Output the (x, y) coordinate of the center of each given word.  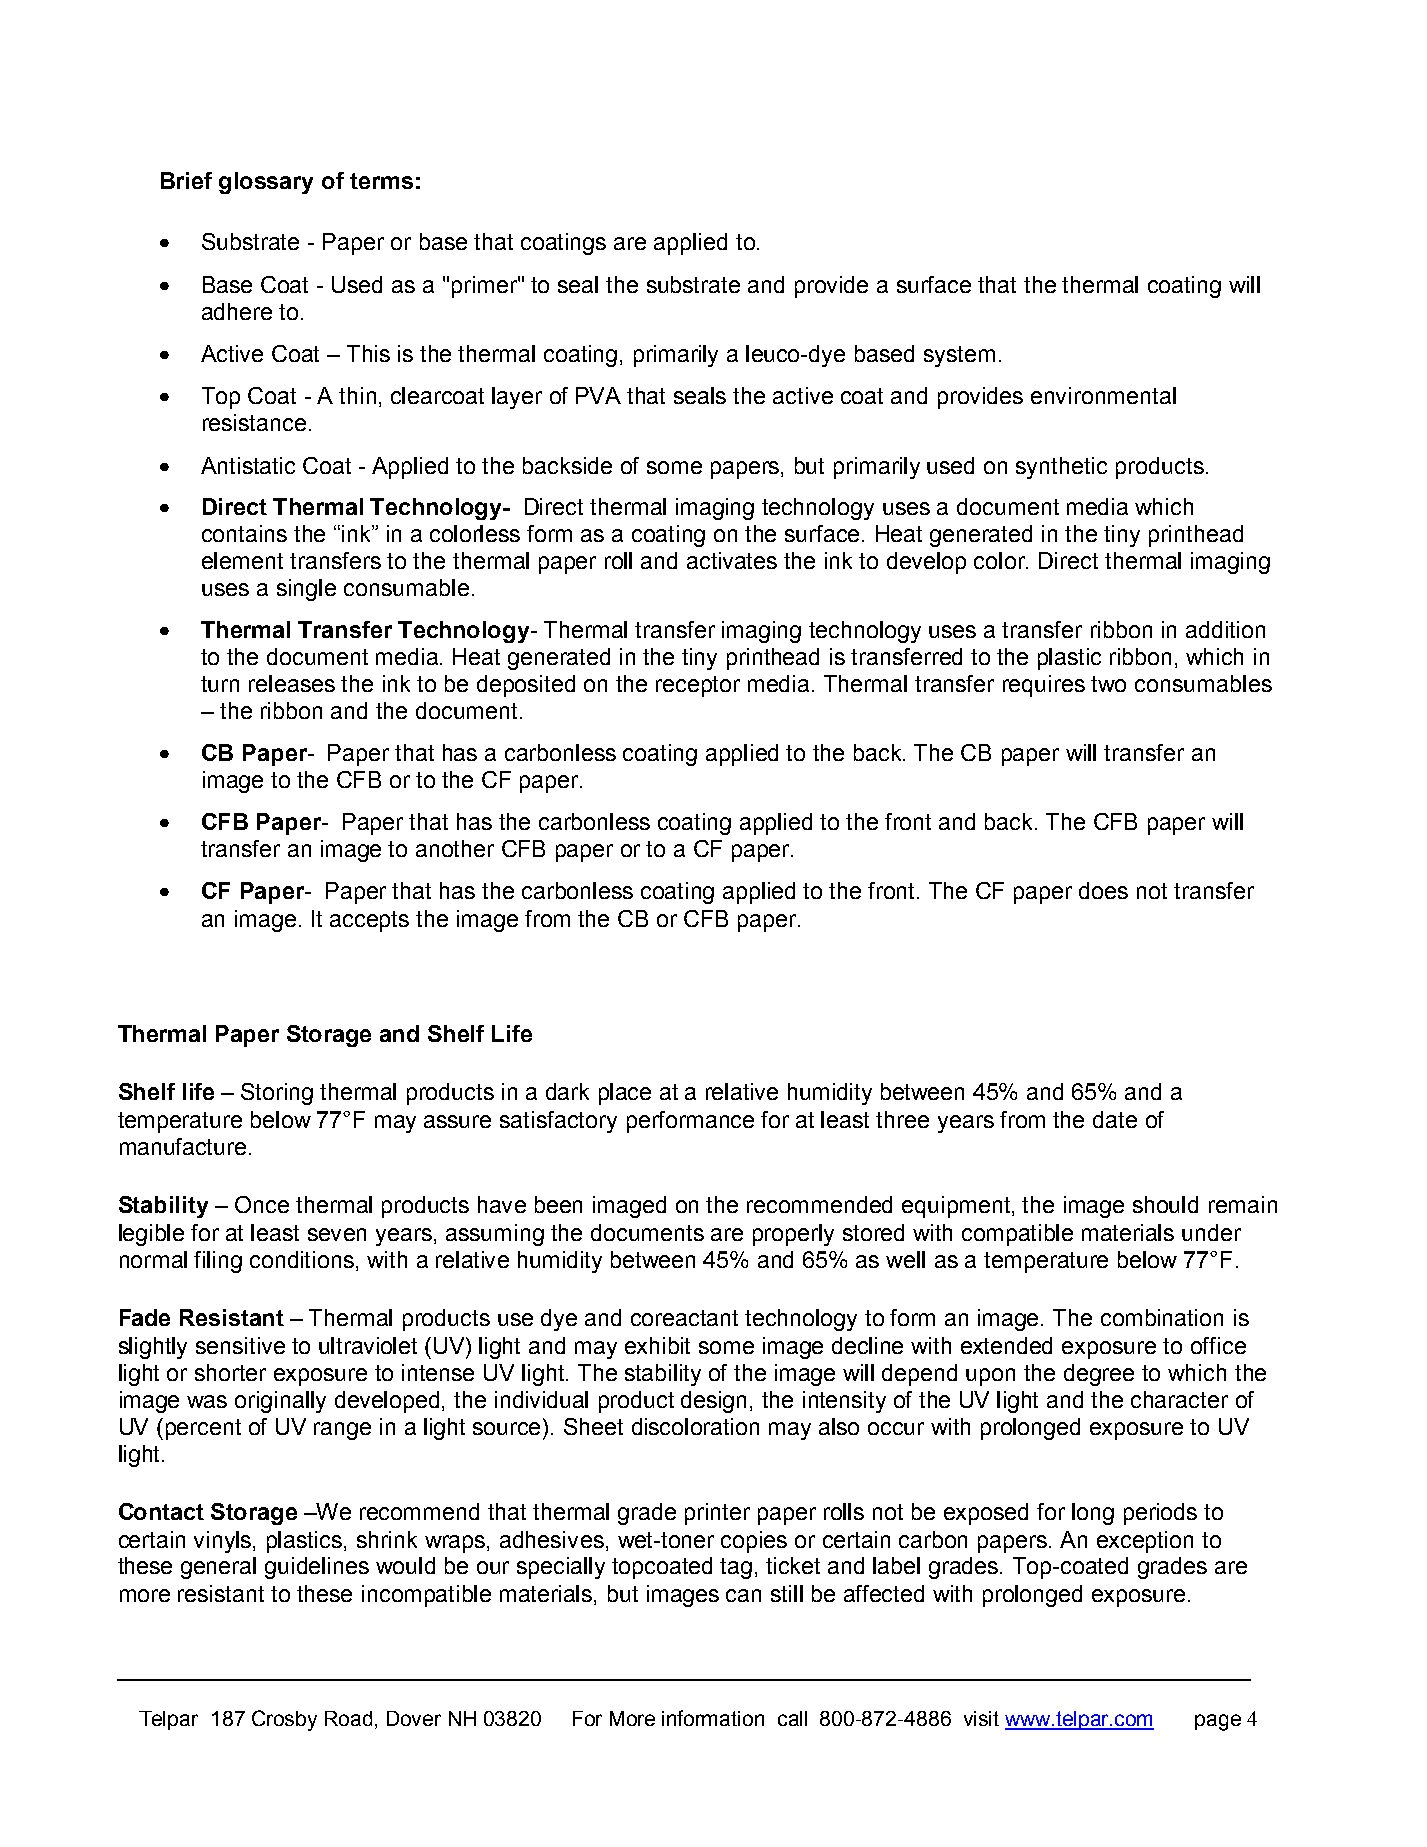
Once (262, 1204)
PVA (598, 395)
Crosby (284, 1720)
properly (793, 1235)
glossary (266, 183)
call (792, 1718)
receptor (698, 686)
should (1165, 1204)
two (1108, 684)
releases (292, 683)
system (959, 356)
